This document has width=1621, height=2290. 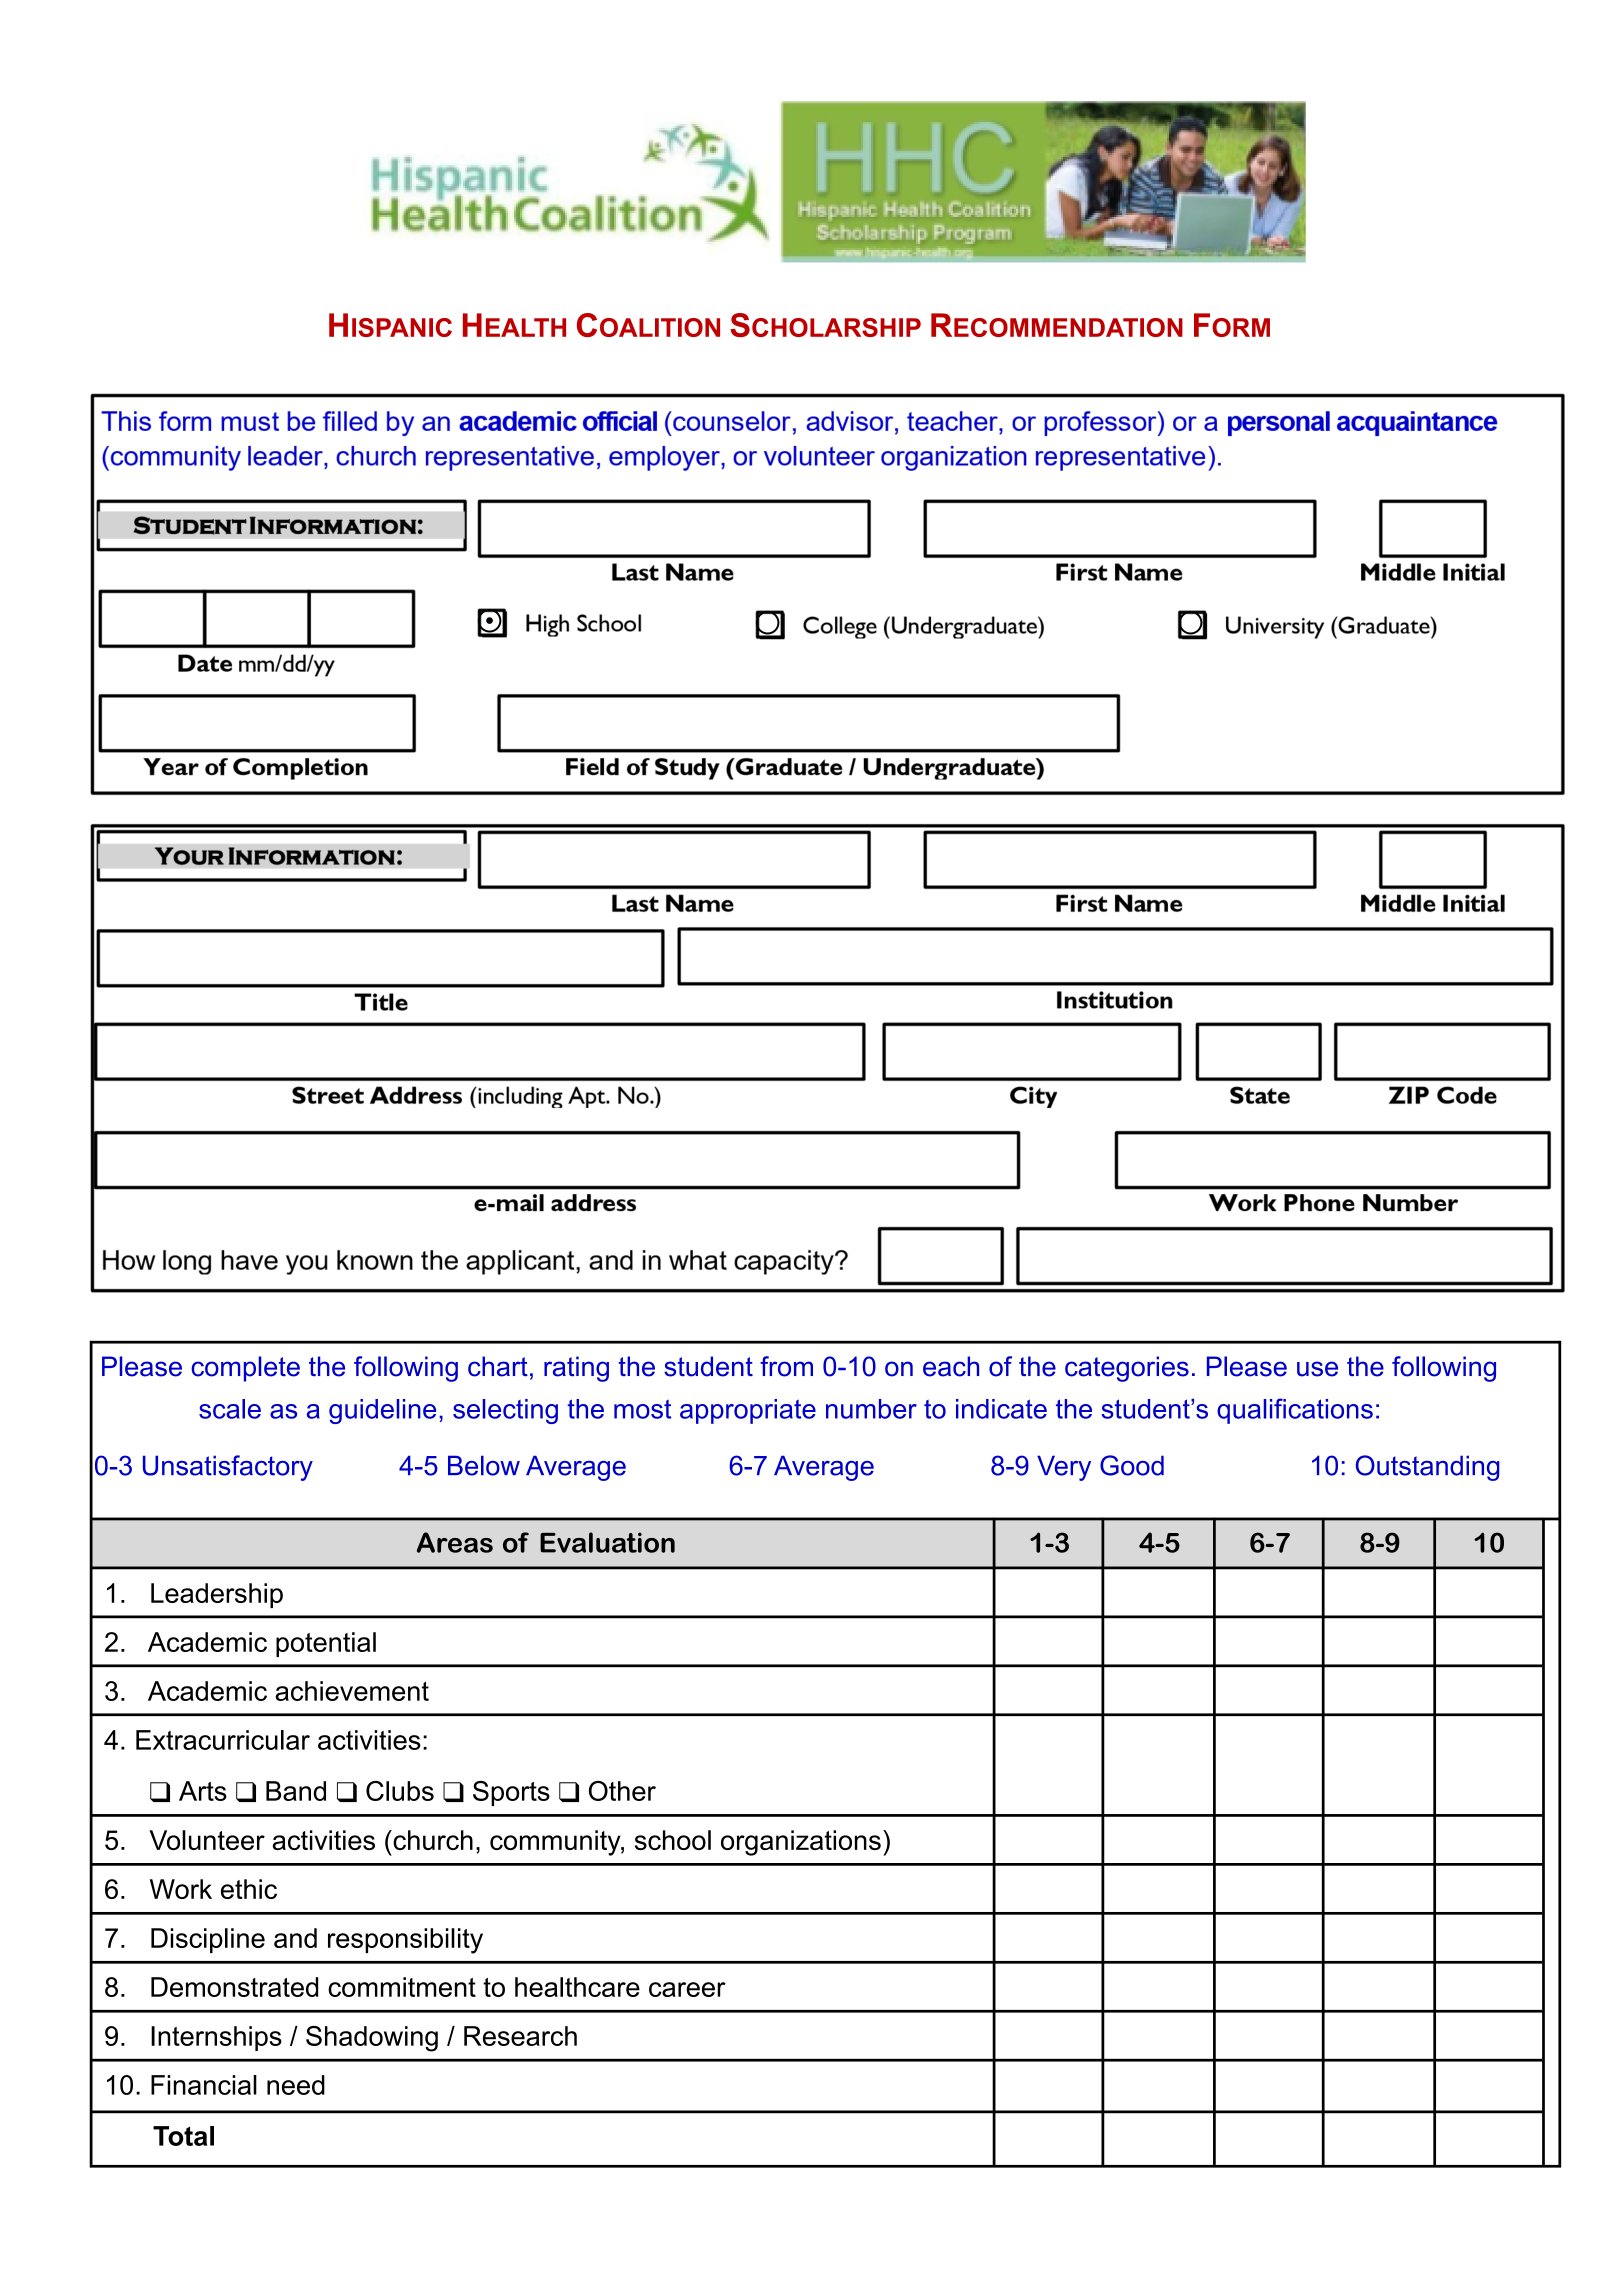 What do you see at coordinates (801, 1843) in the document?
I see `organizations` at bounding box center [801, 1843].
